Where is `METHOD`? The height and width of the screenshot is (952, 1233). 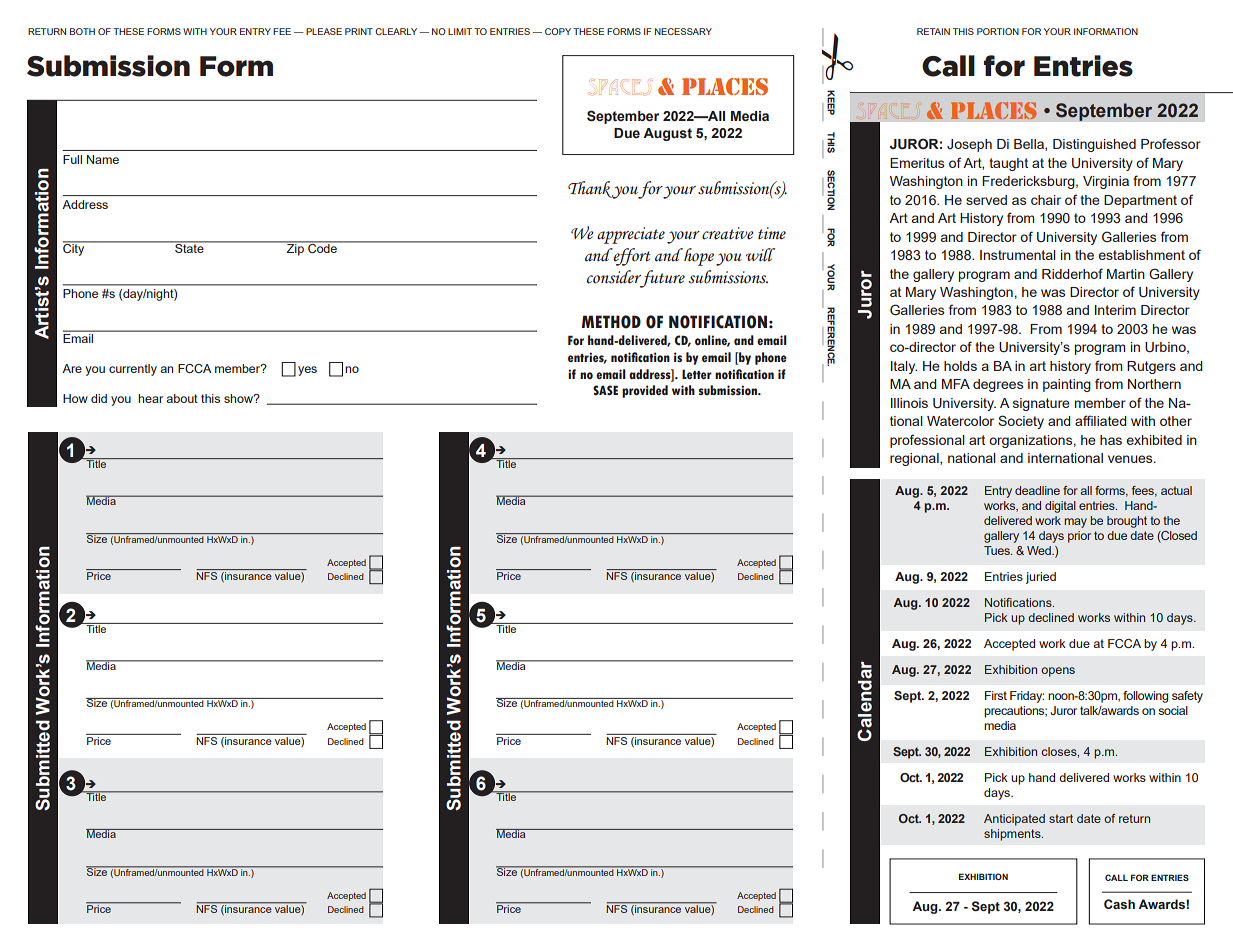 METHOD is located at coordinates (611, 322).
